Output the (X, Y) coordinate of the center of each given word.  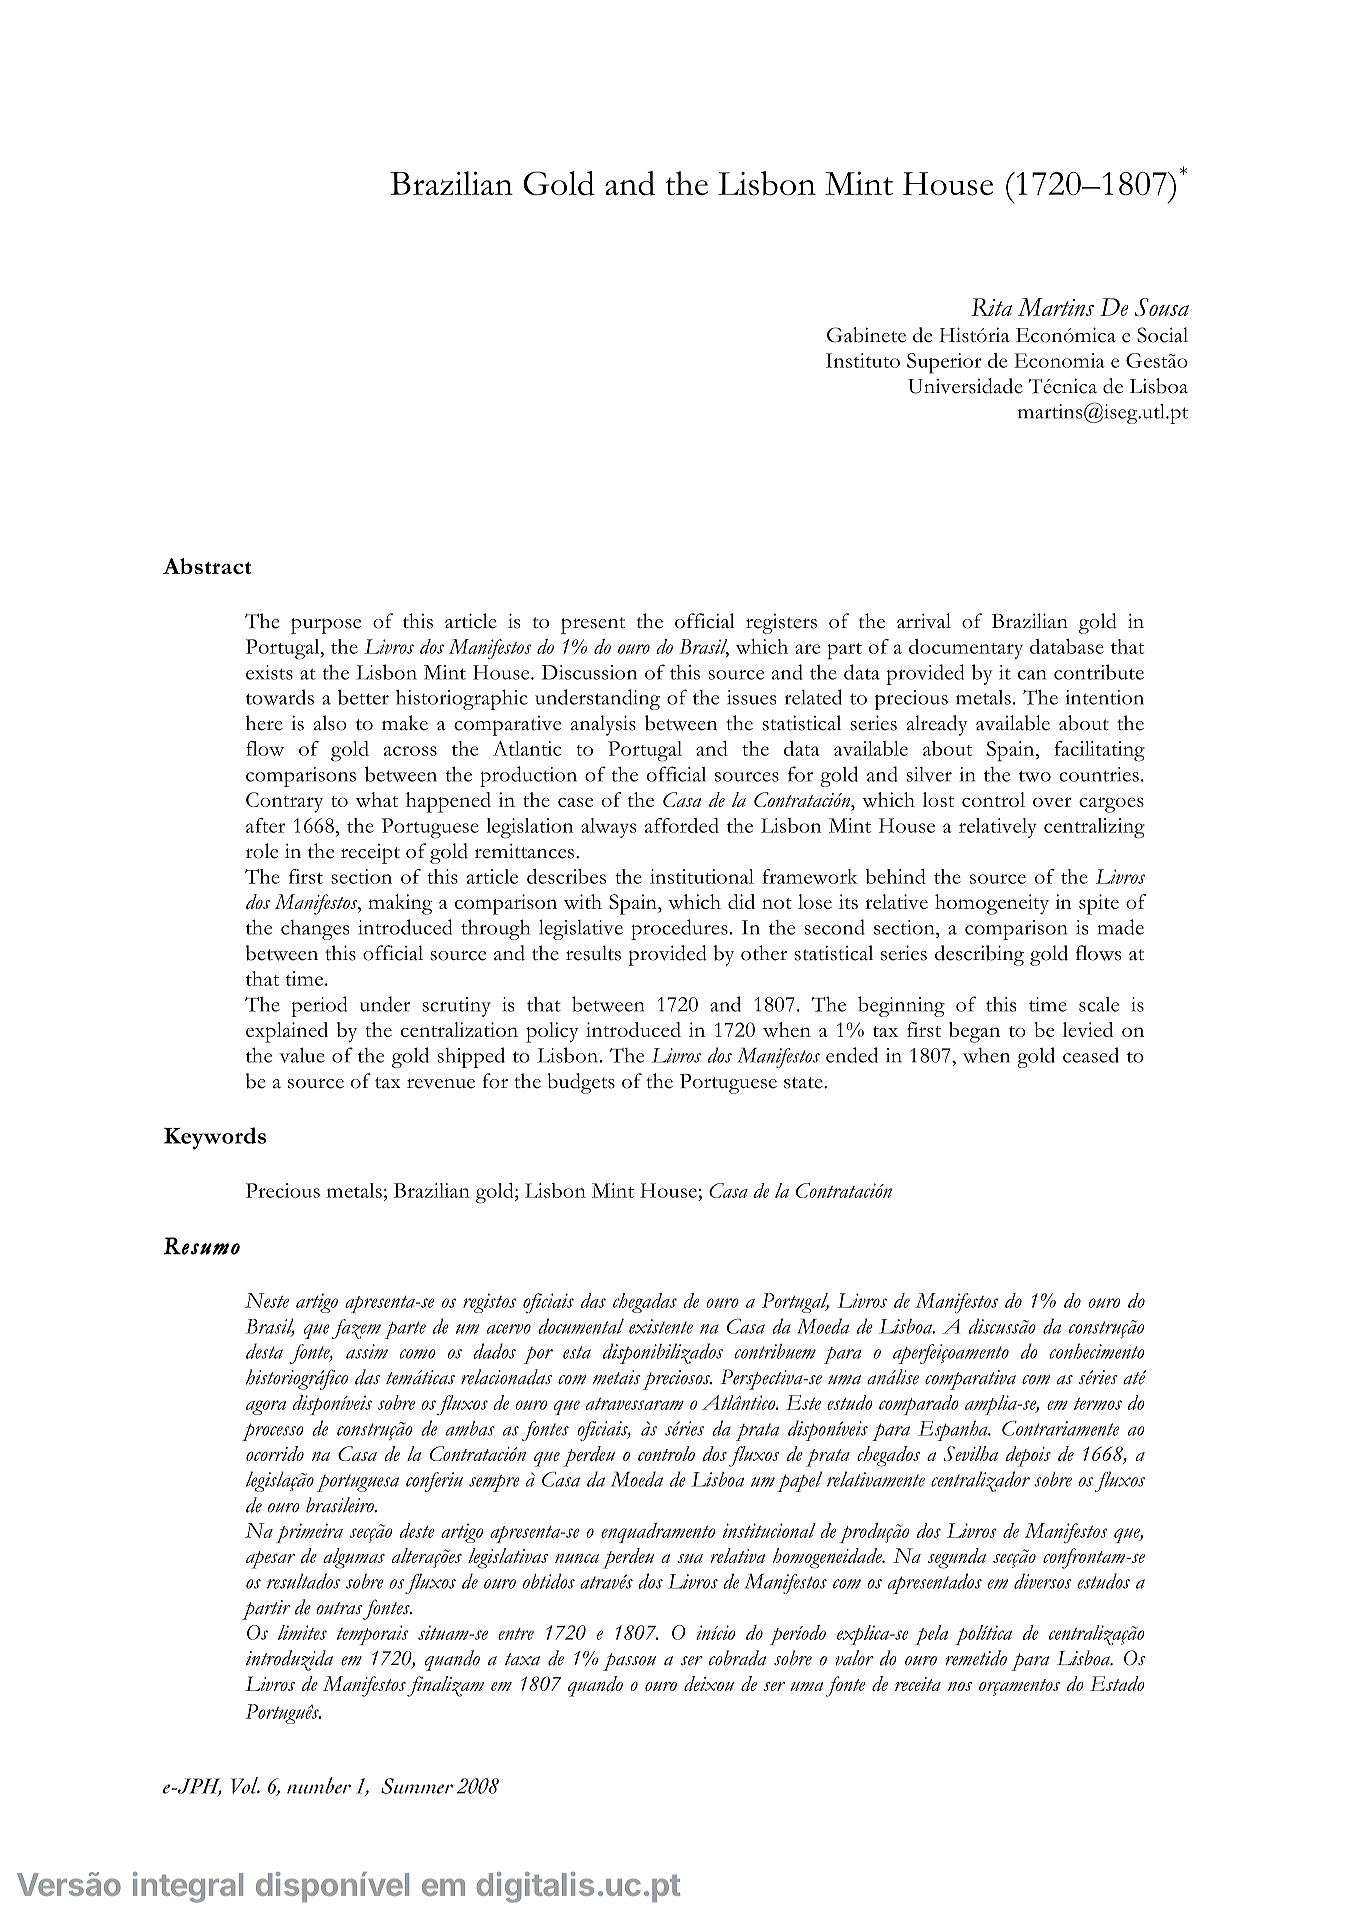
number (319, 1785)
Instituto (863, 360)
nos (960, 1686)
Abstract (207, 566)
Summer (417, 1786)
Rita (991, 307)
